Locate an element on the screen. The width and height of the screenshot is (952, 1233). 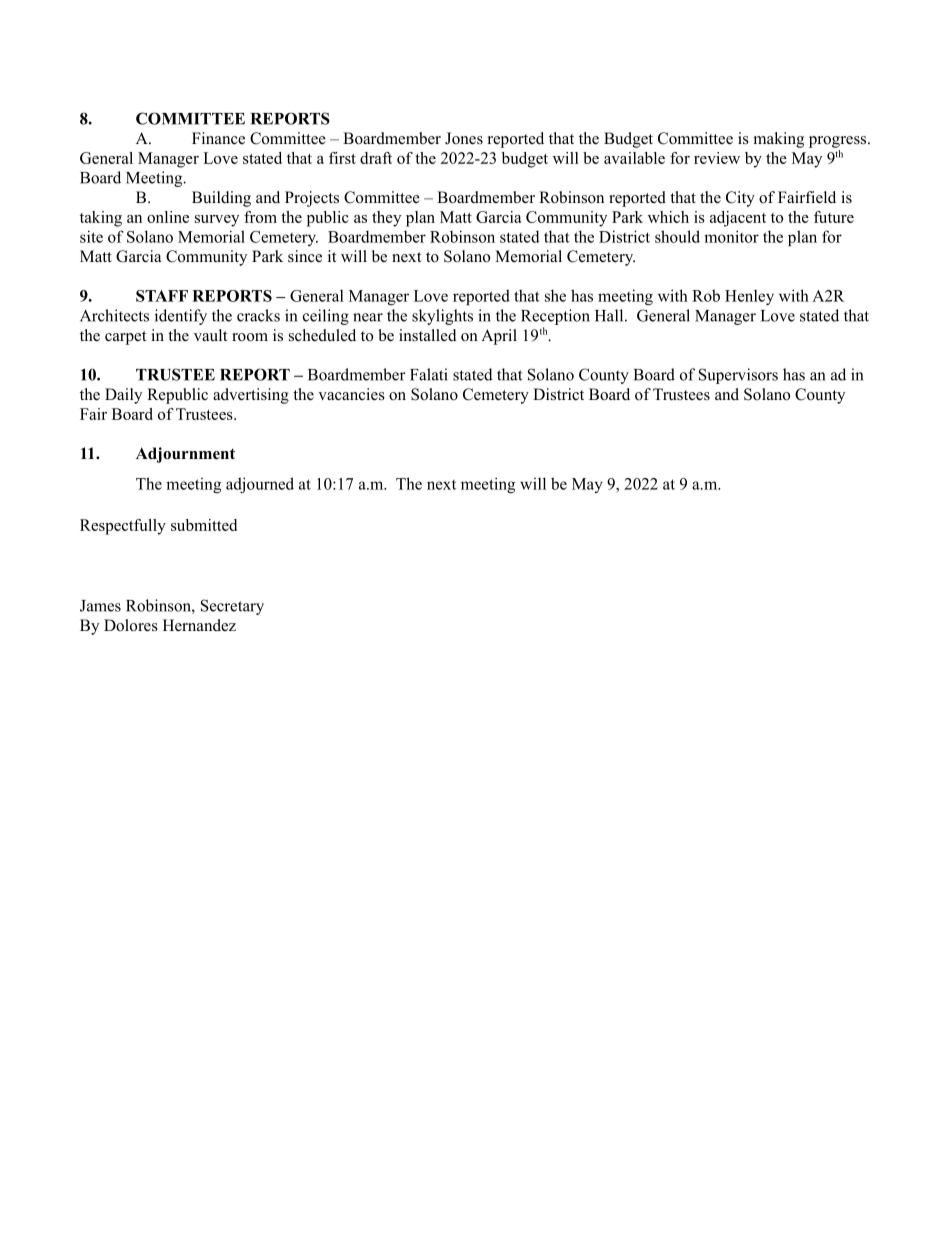
Finance is located at coordinates (218, 138).
